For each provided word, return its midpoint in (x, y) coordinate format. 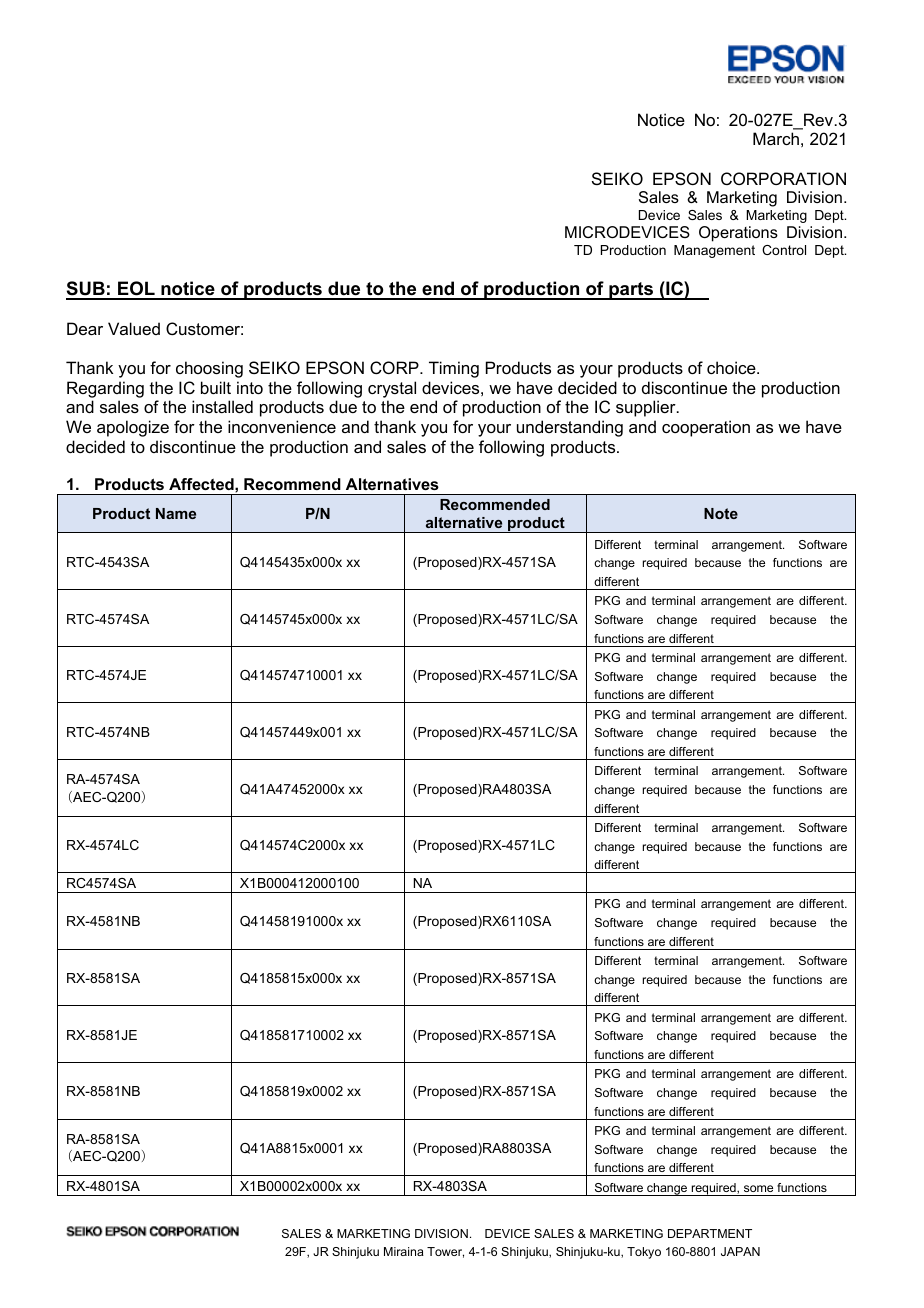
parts (631, 291)
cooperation (706, 428)
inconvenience (282, 426)
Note (721, 513)
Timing (454, 369)
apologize (133, 428)
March (776, 138)
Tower (445, 1252)
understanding (570, 428)
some (758, 1188)
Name (176, 513)
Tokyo (644, 1253)
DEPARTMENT (710, 1233)
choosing (209, 369)
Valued (134, 328)
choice (732, 367)
